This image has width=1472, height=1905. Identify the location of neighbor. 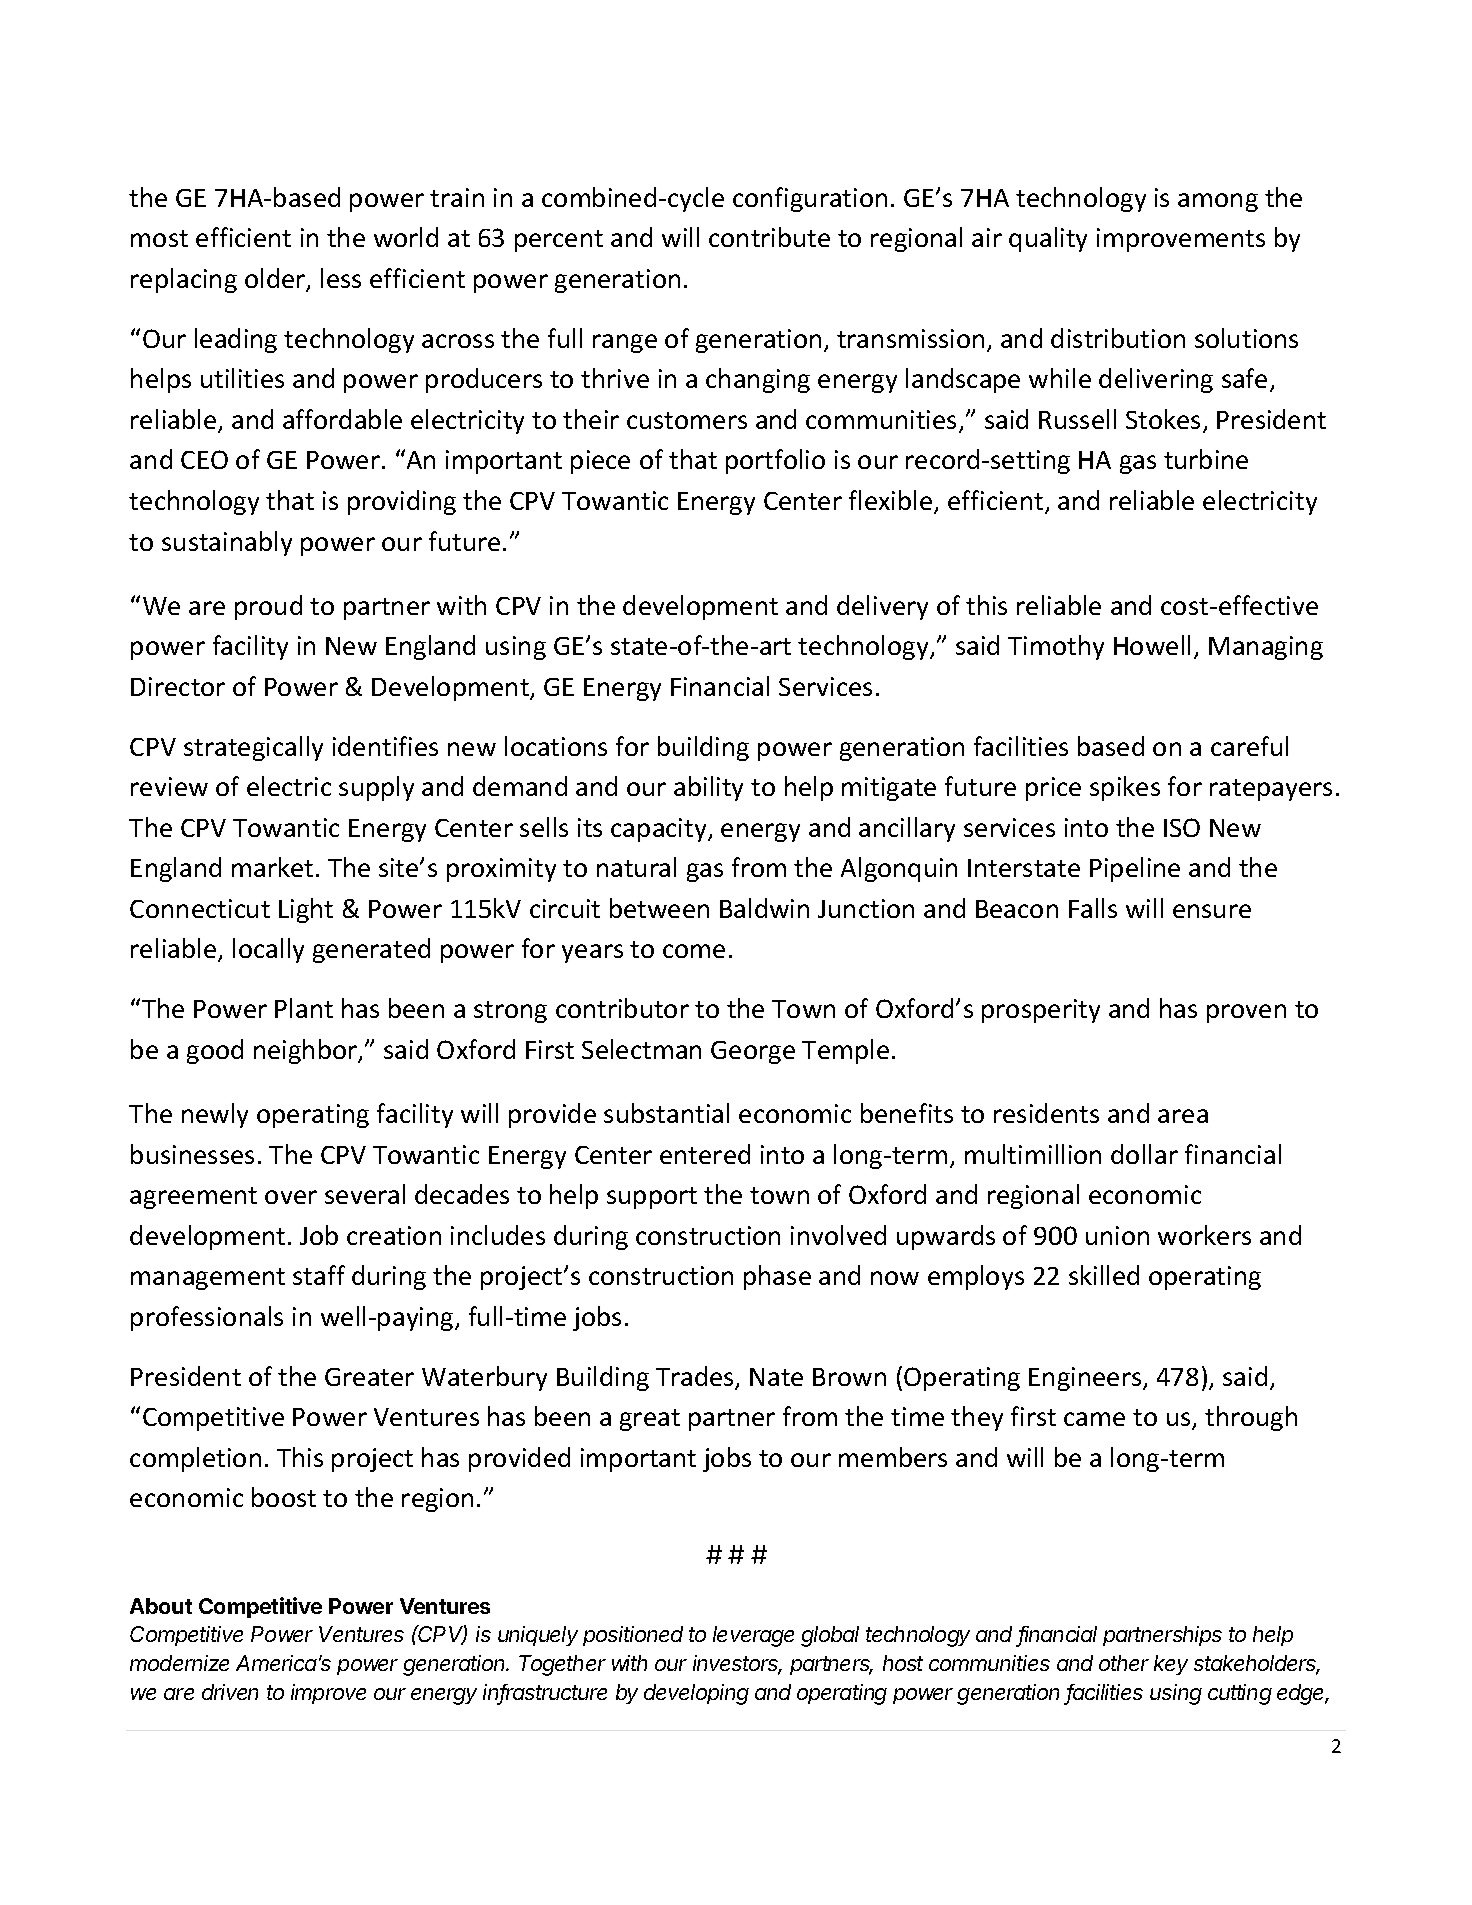
(307, 1051).
